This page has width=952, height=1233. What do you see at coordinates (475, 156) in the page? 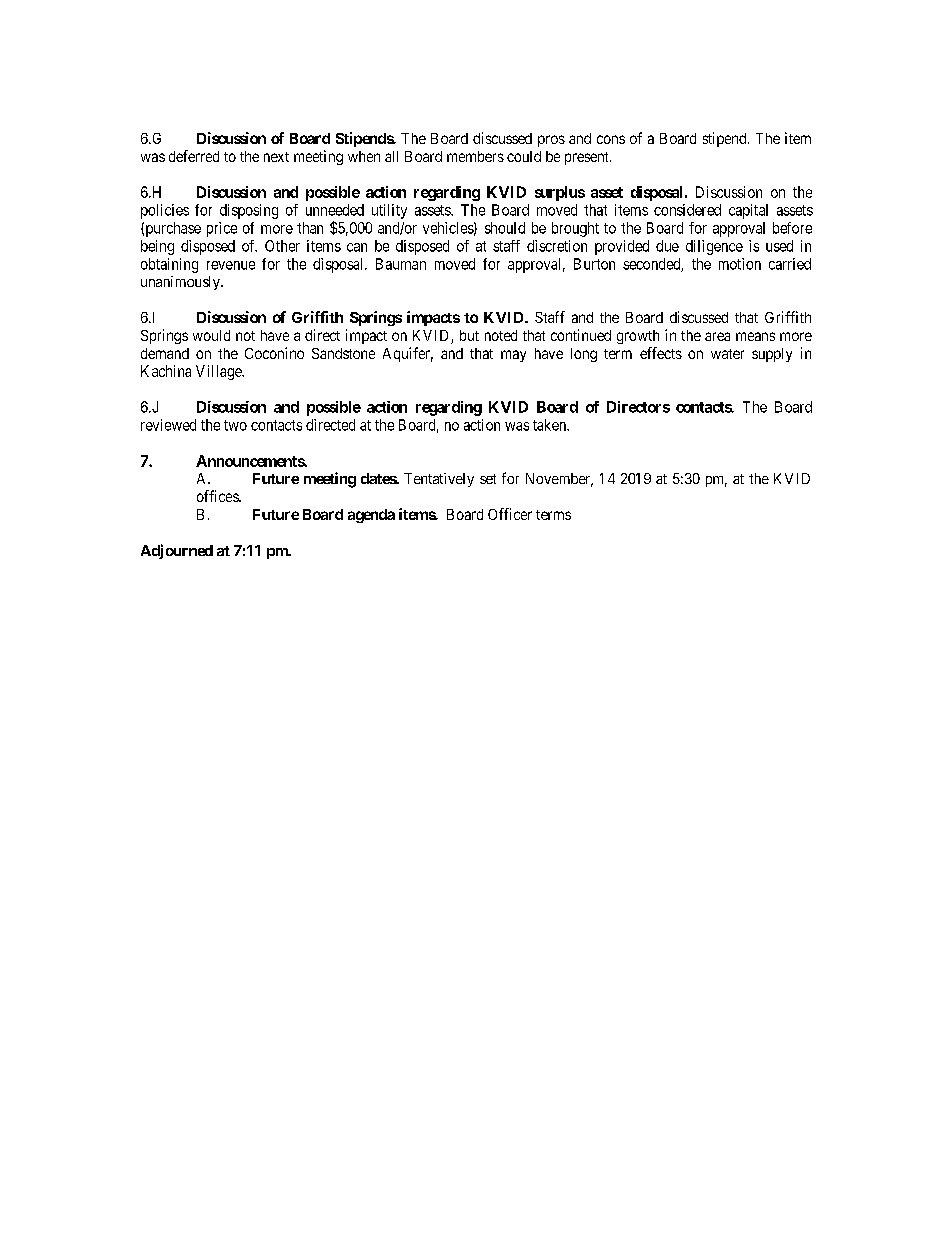
I see `members` at bounding box center [475, 156].
